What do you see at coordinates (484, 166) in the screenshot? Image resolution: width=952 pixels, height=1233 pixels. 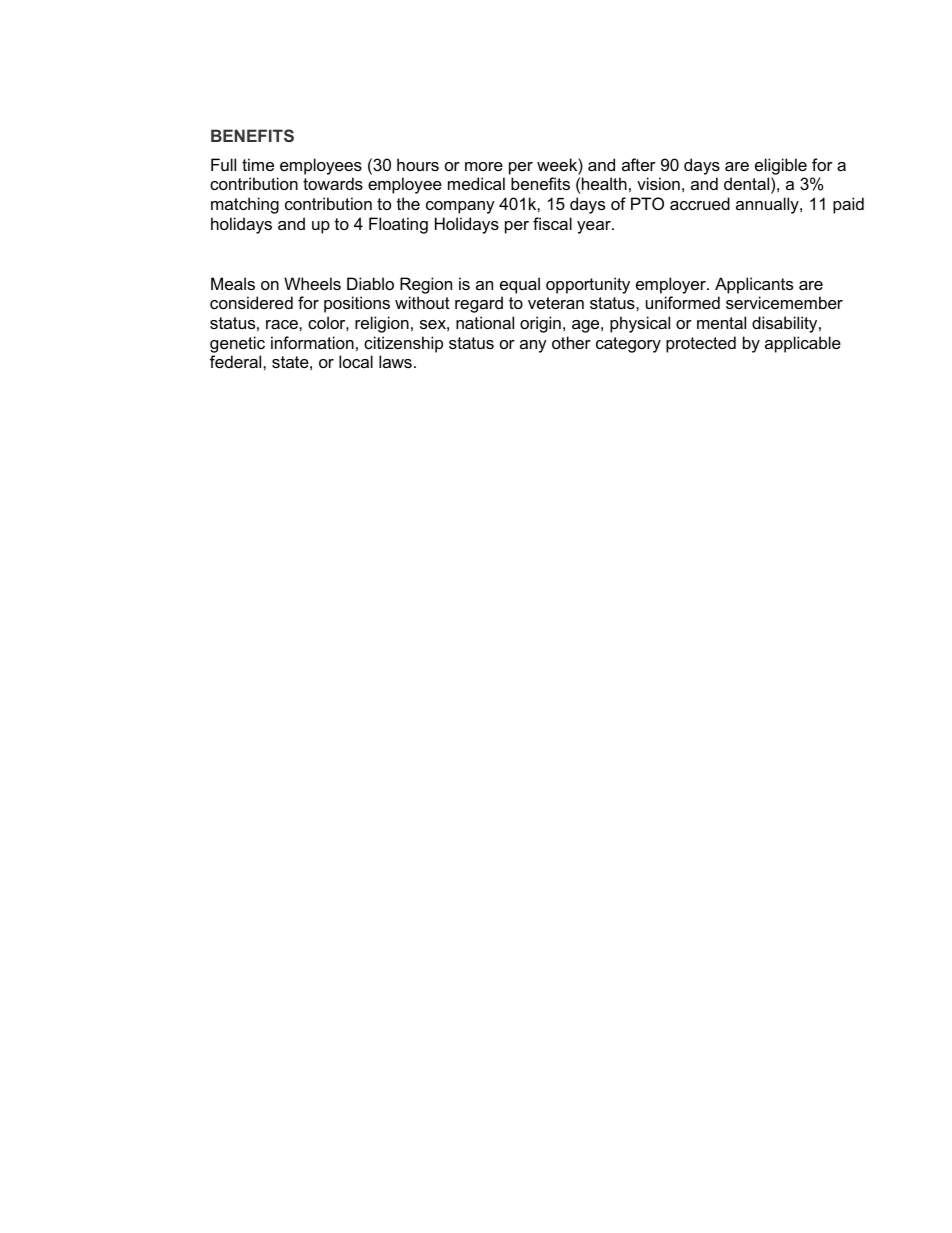 I see `more` at bounding box center [484, 166].
